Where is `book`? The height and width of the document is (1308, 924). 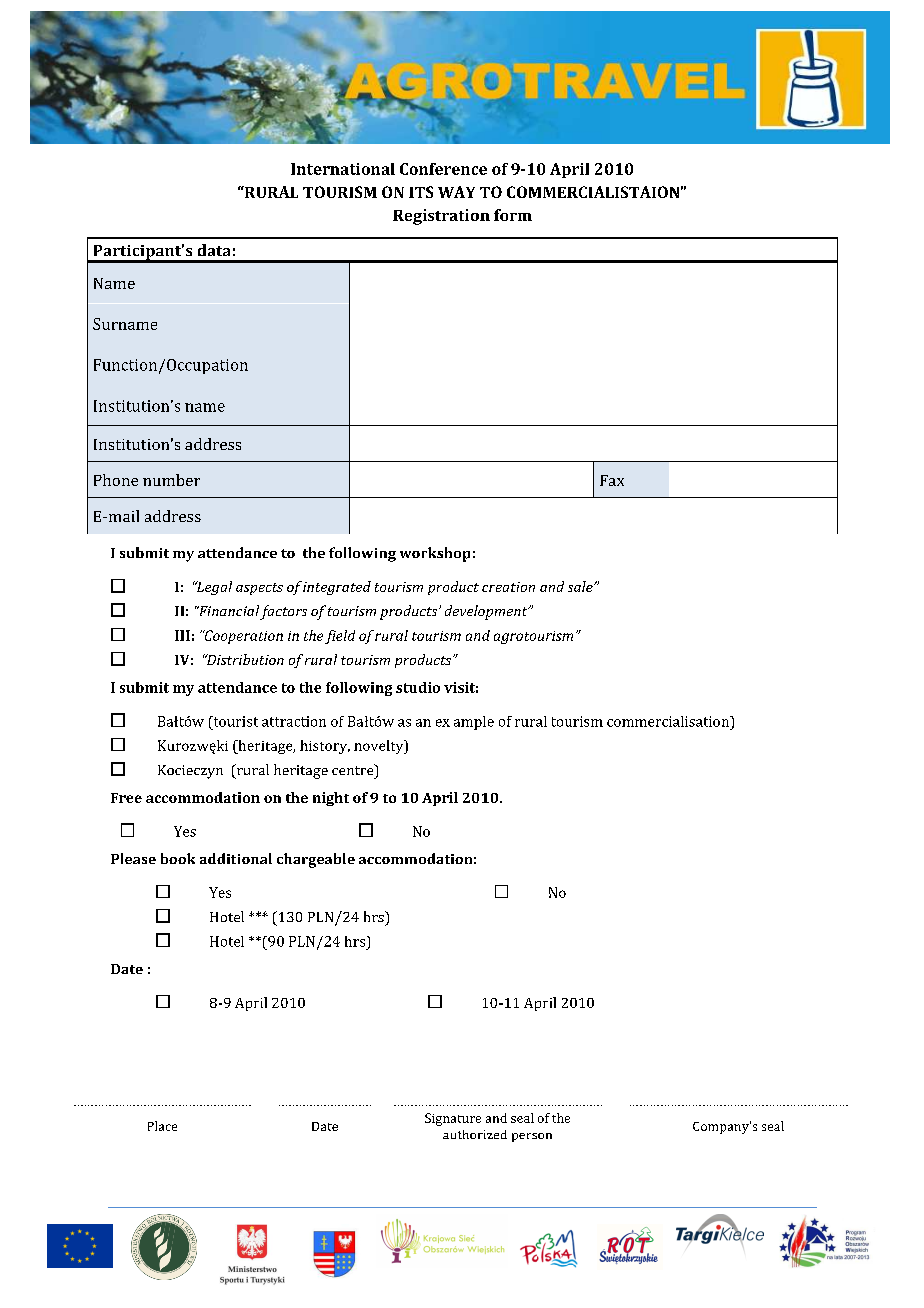
book is located at coordinates (178, 858).
